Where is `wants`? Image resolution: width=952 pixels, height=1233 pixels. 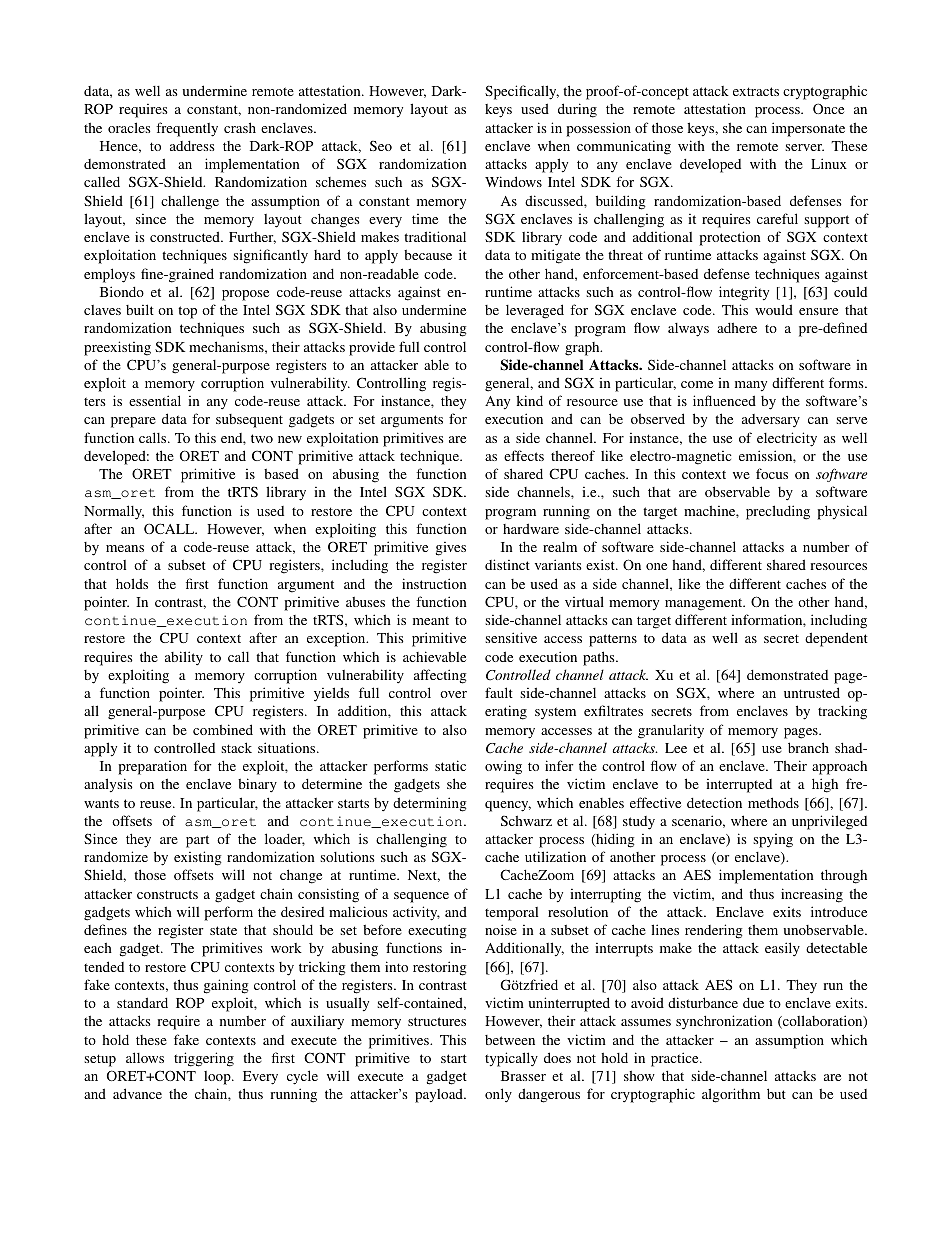 wants is located at coordinates (101, 803).
